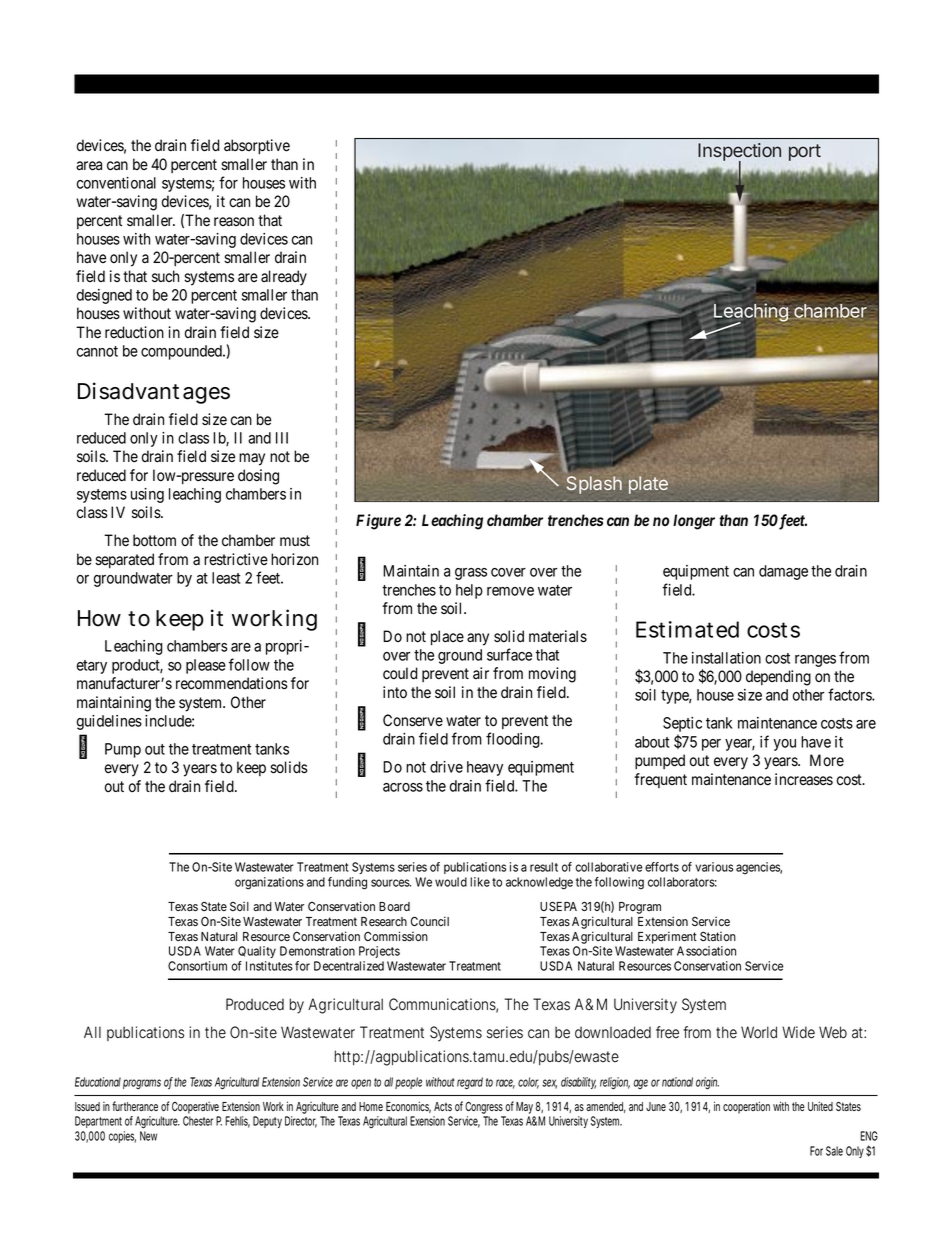 This screenshot has height=1233, width=952. I want to click on Disadvantages, so click(154, 393).
